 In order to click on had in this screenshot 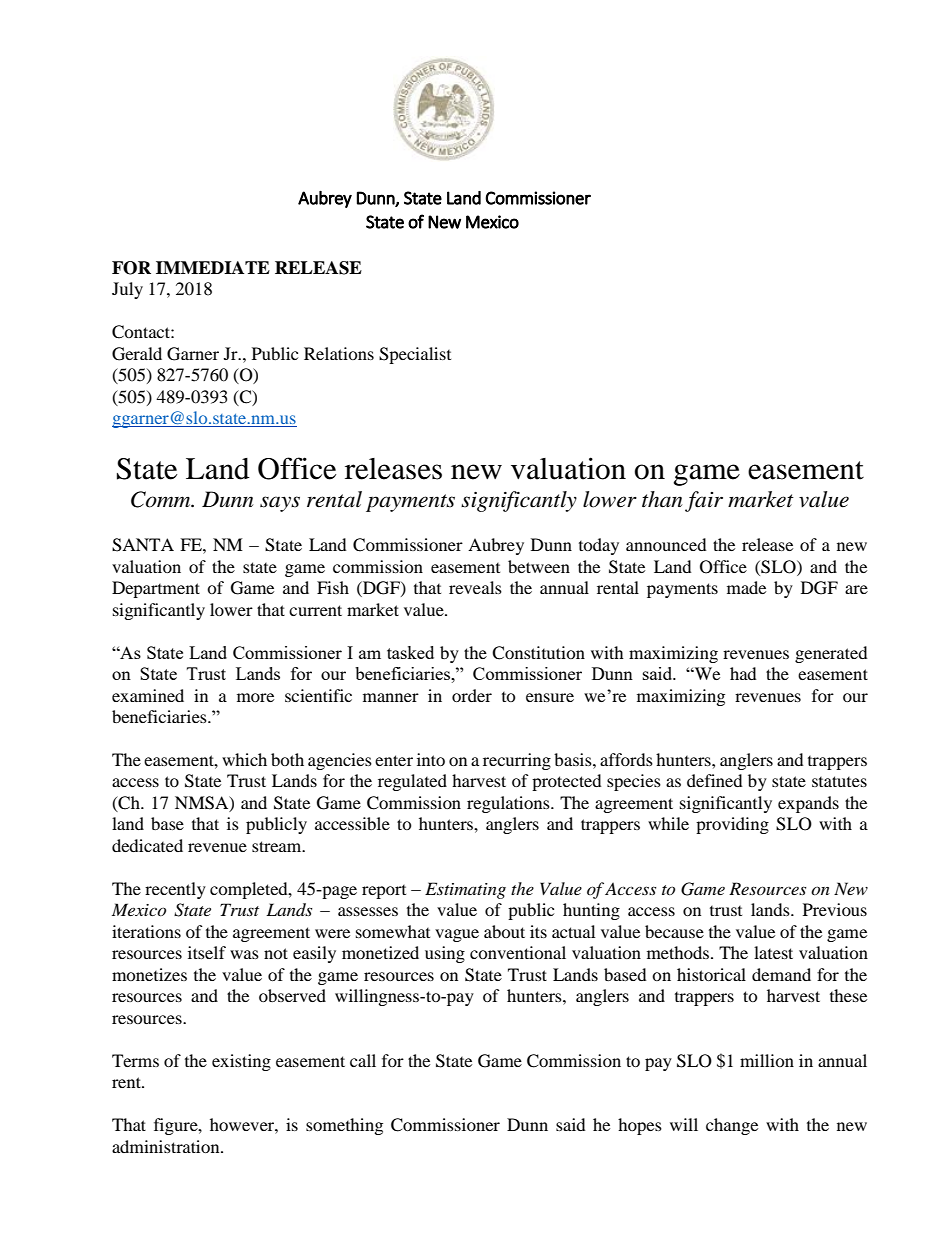, I will do `click(743, 673)`.
